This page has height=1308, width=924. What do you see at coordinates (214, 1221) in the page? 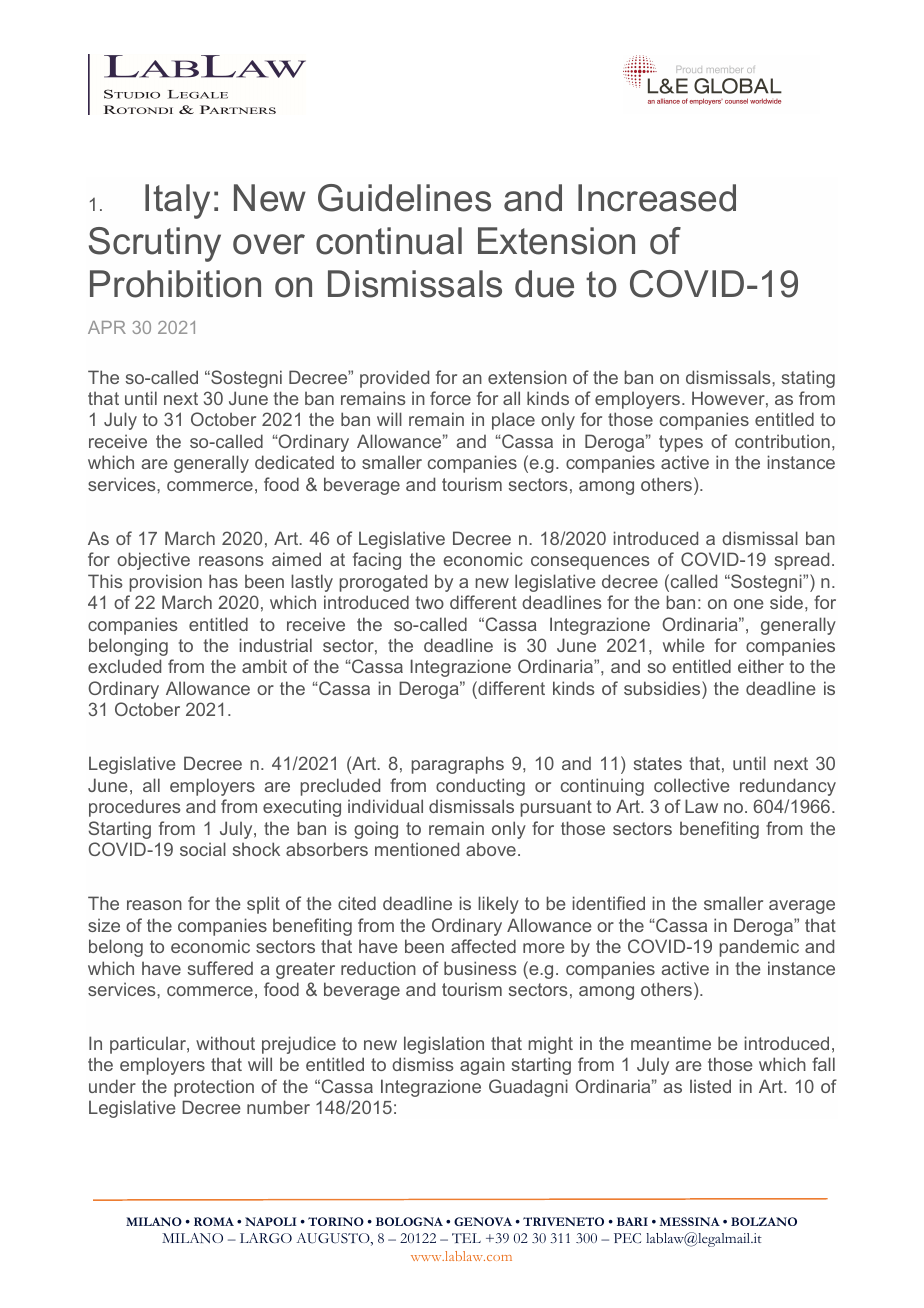
I see `ROMA` at bounding box center [214, 1221].
